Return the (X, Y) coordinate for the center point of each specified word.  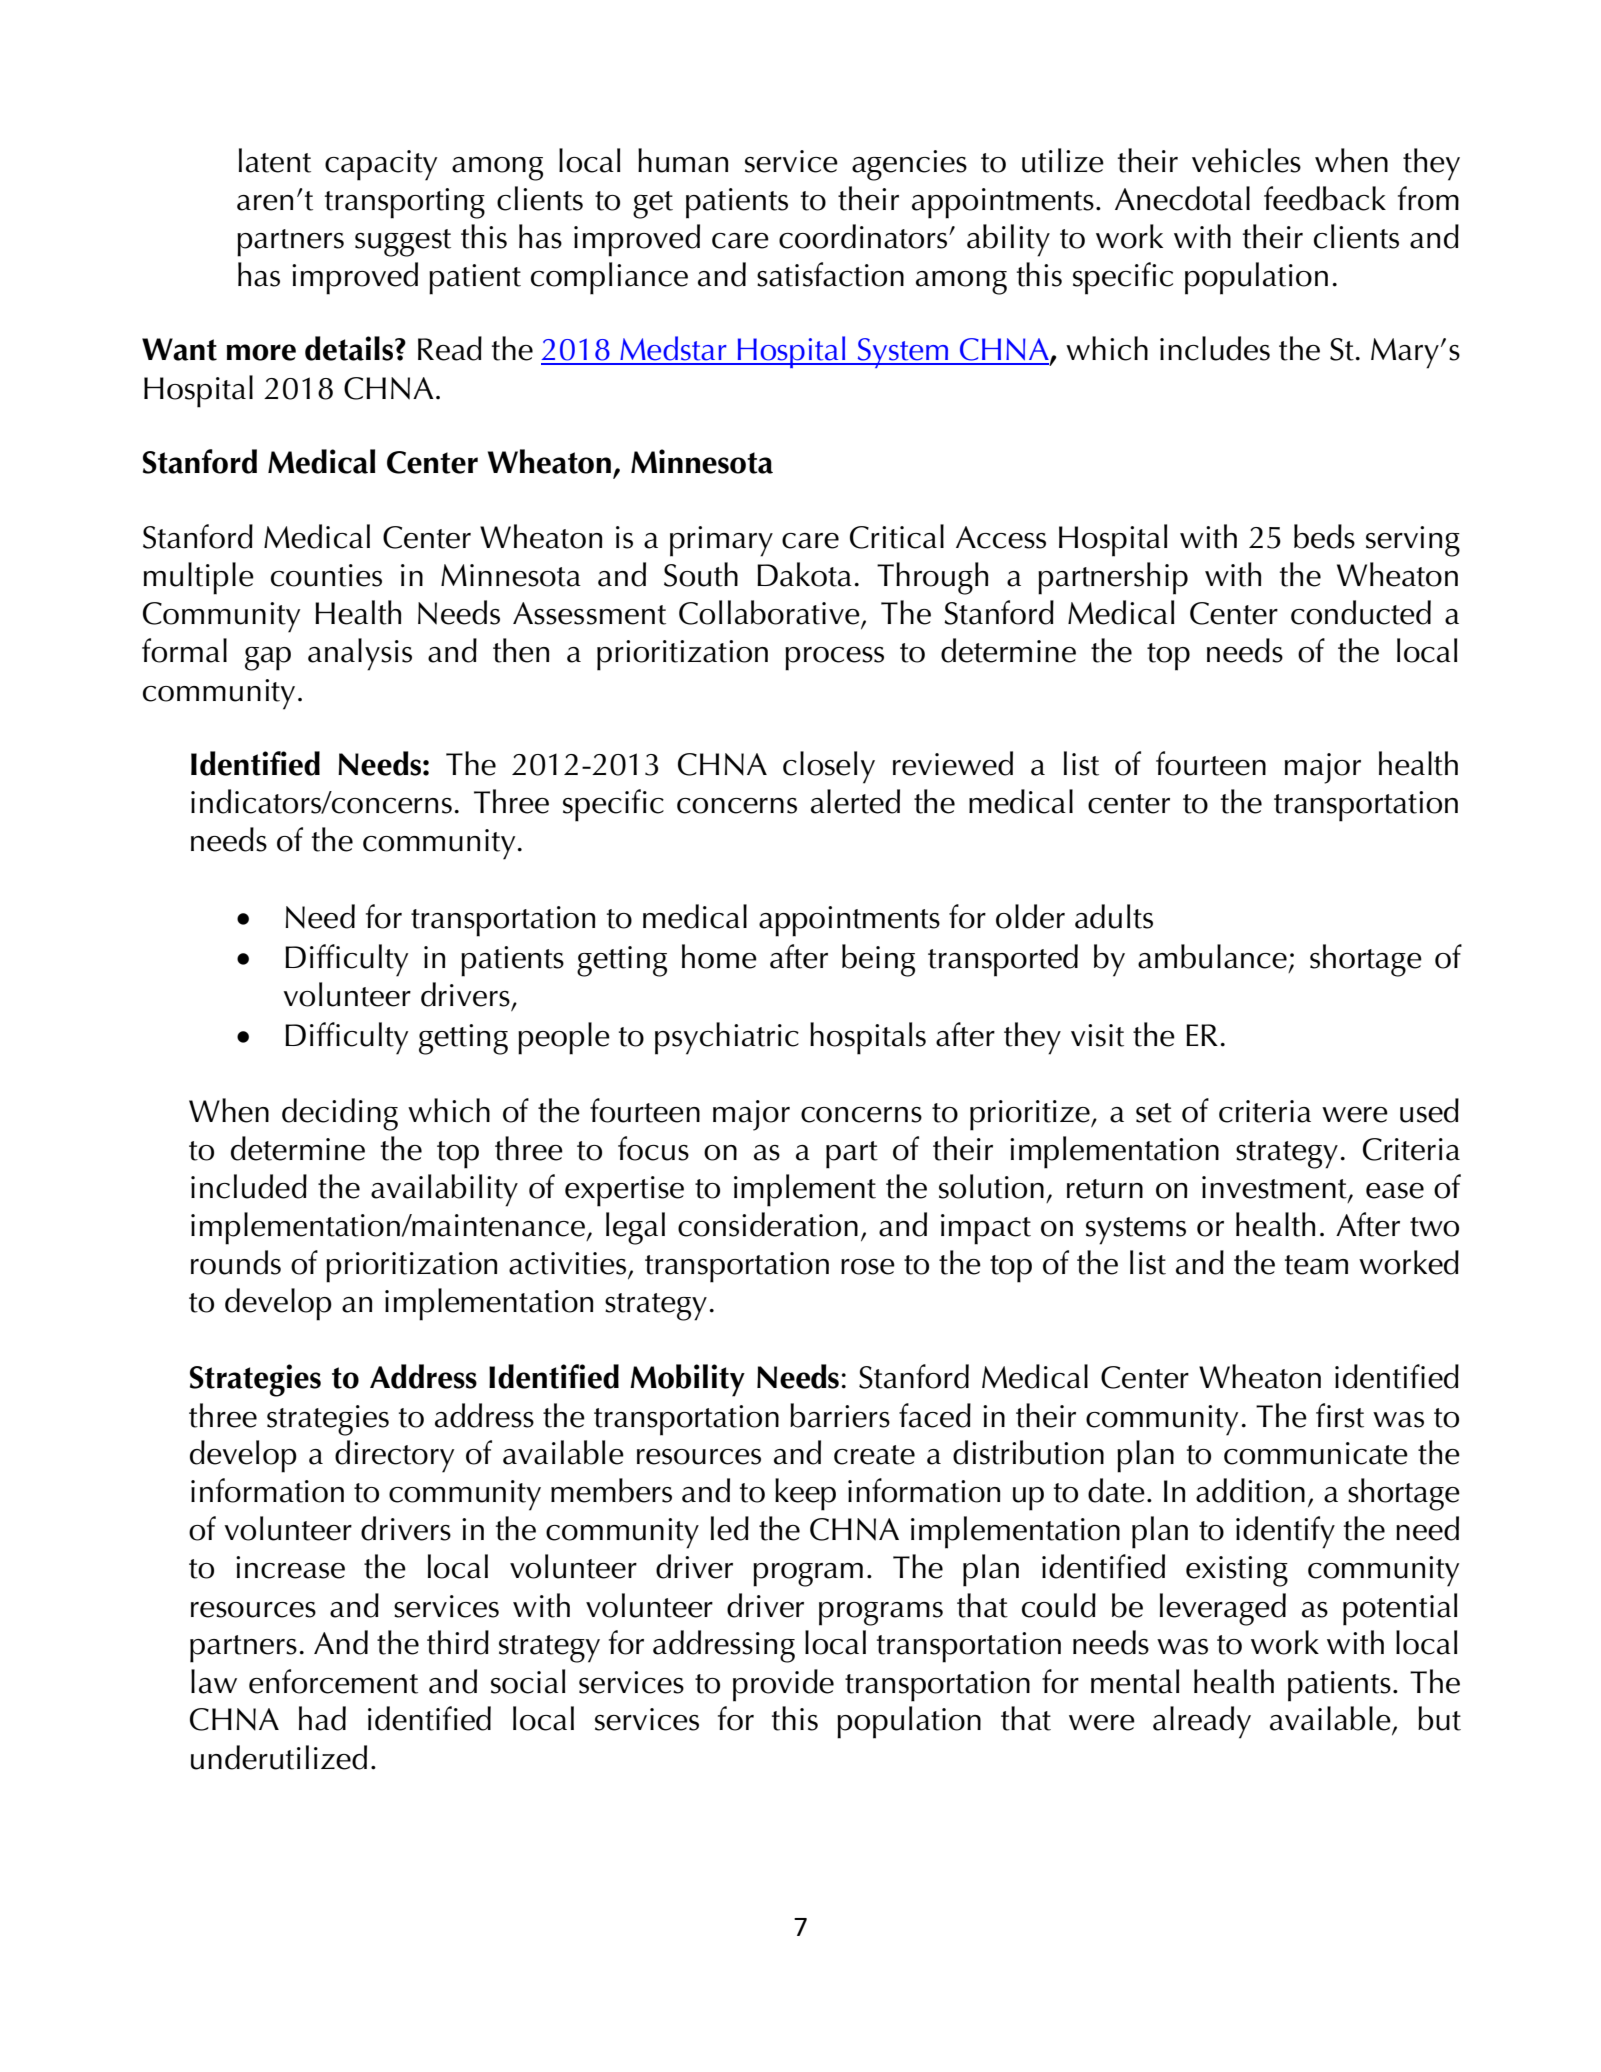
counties (326, 575)
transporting (405, 203)
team (1316, 1265)
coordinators (864, 236)
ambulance (1212, 956)
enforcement (333, 1681)
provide (783, 1685)
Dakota (804, 574)
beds (1324, 536)
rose (868, 1267)
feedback (1325, 198)
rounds (236, 1262)
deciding (340, 1114)
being (878, 960)
